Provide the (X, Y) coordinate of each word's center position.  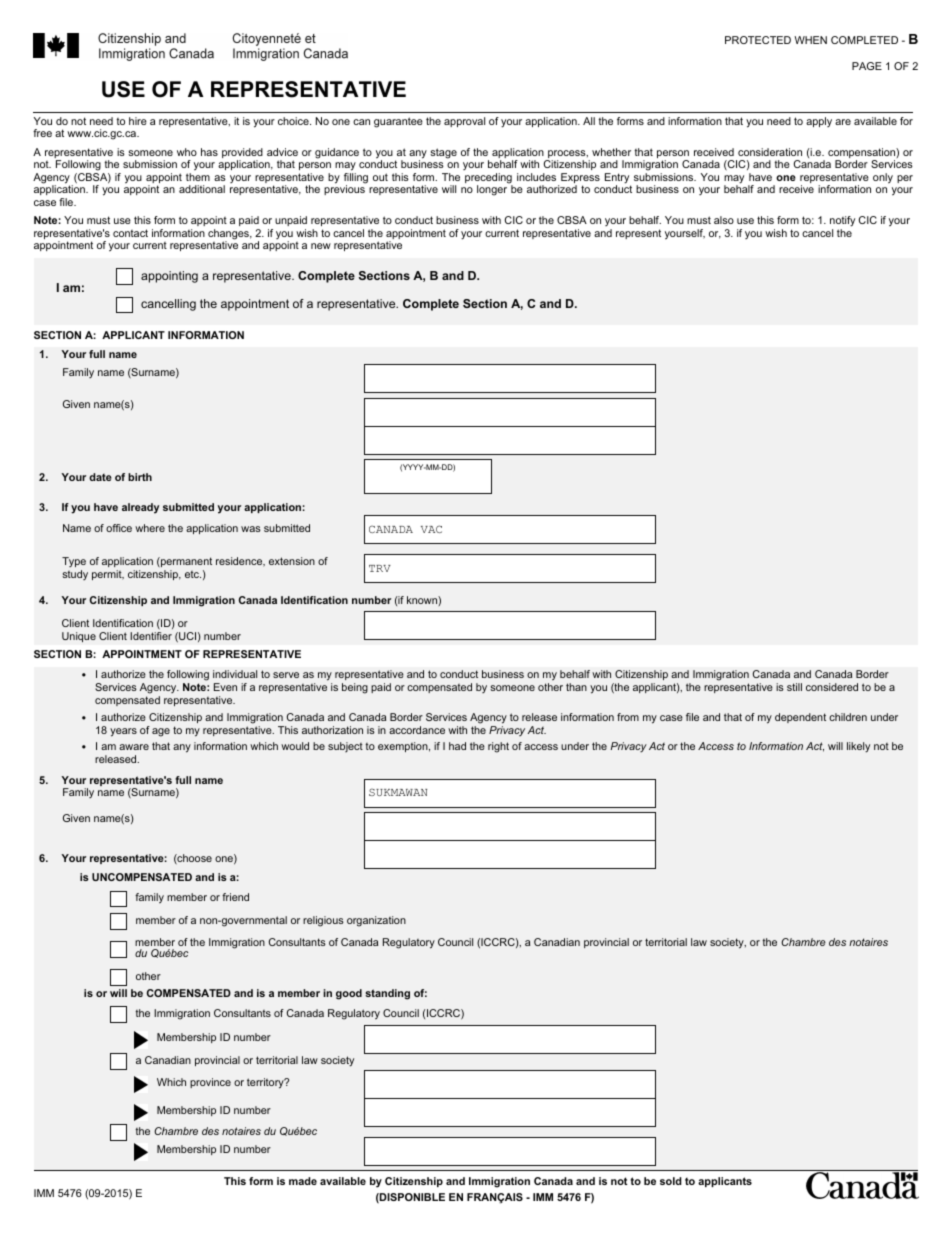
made (303, 1181)
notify (842, 221)
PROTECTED (758, 40)
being (355, 688)
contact (130, 233)
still (794, 687)
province (210, 1083)
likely (858, 747)
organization (376, 921)
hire (138, 121)
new (321, 246)
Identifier (151, 636)
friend (235, 897)
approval (464, 122)
